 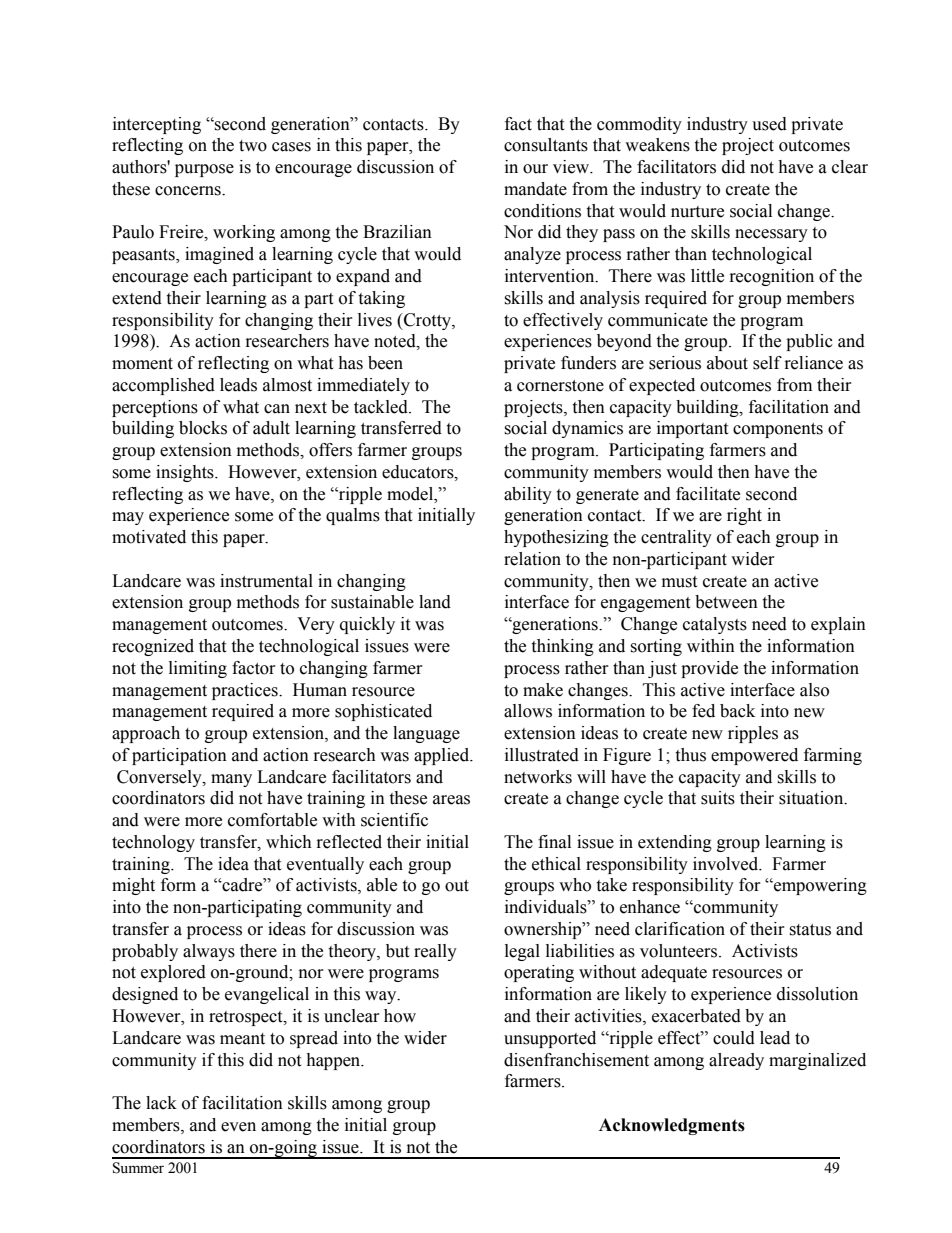 What do you see at coordinates (204, 170) in the page?
I see `purpose` at bounding box center [204, 170].
